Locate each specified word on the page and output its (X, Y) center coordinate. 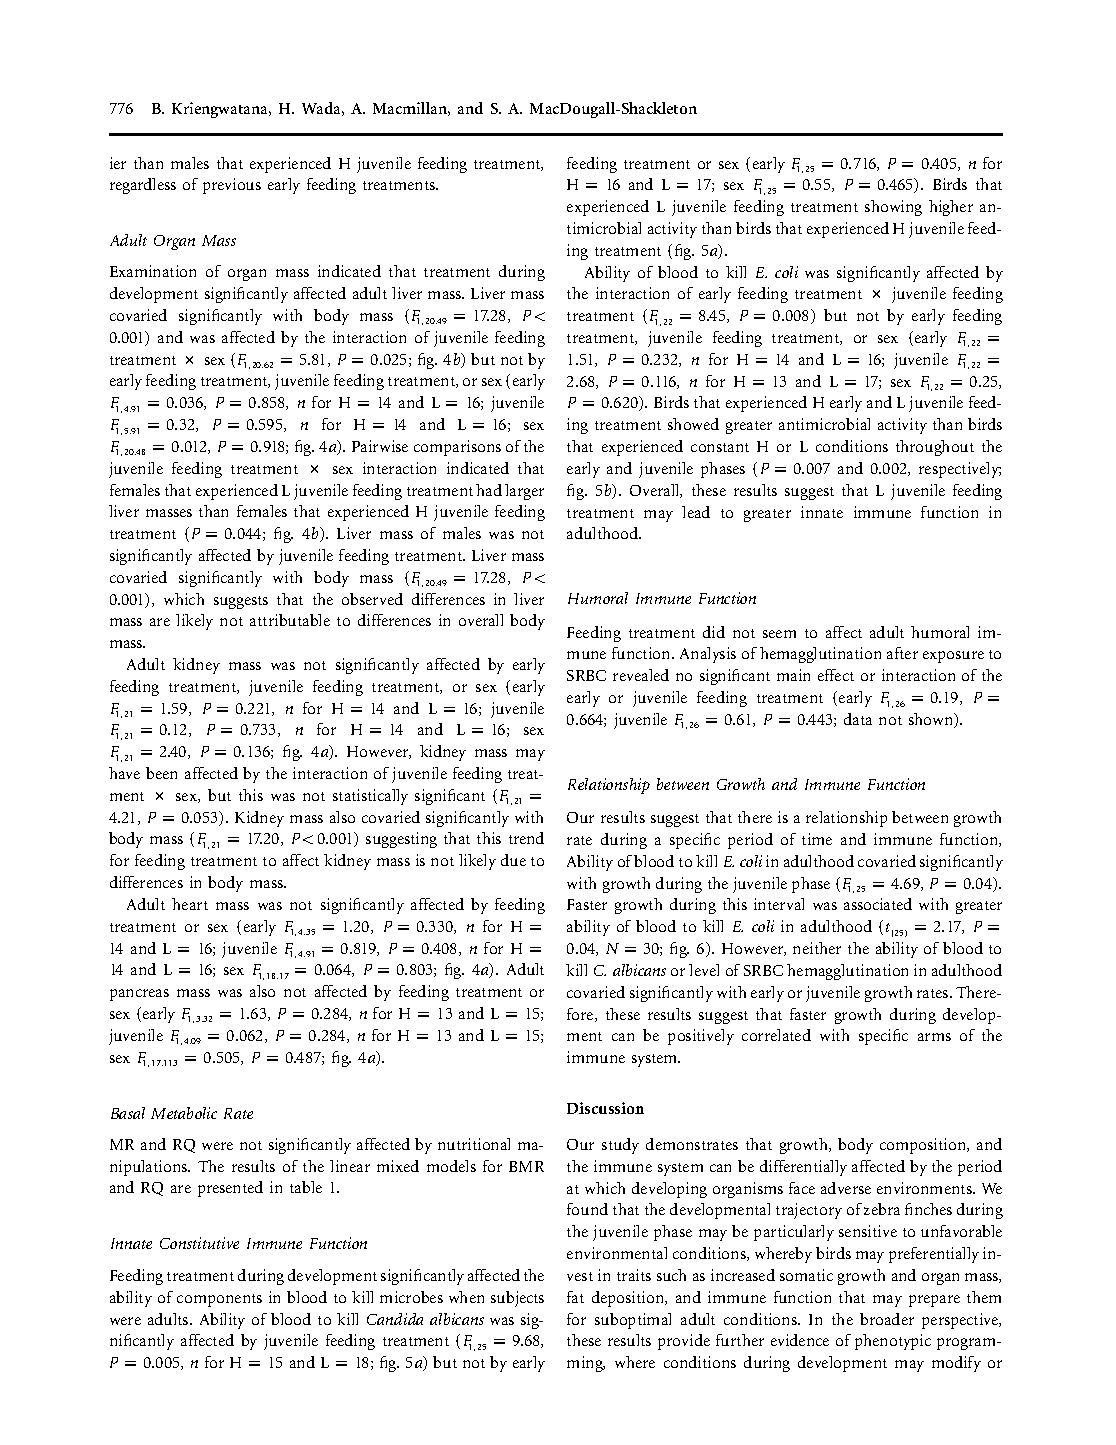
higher (951, 208)
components (219, 1300)
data (858, 719)
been (161, 773)
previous (232, 186)
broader (887, 1319)
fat (575, 1297)
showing (893, 208)
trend (526, 838)
